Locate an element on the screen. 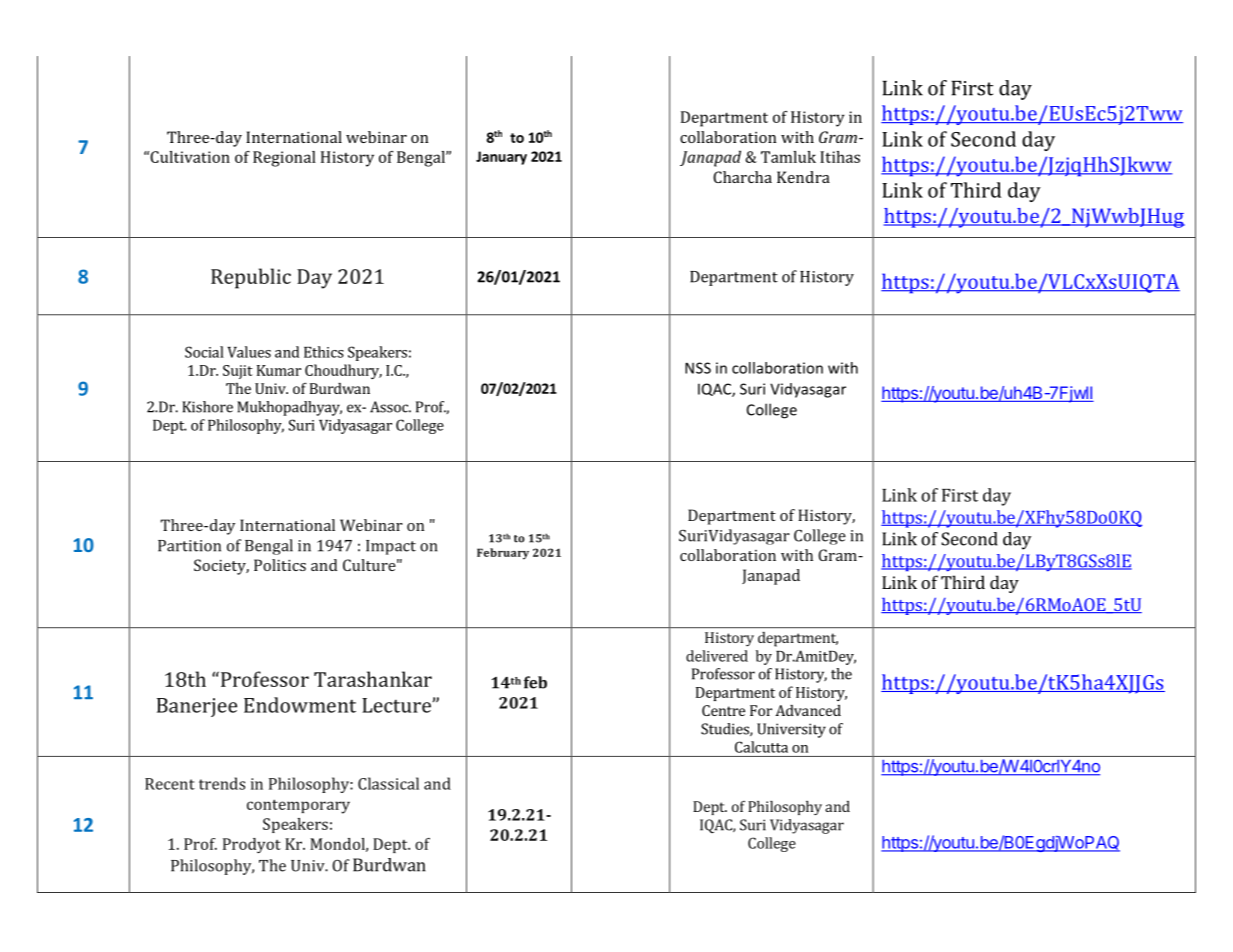 The image size is (1233, 952). Partition is located at coordinates (189, 546).
